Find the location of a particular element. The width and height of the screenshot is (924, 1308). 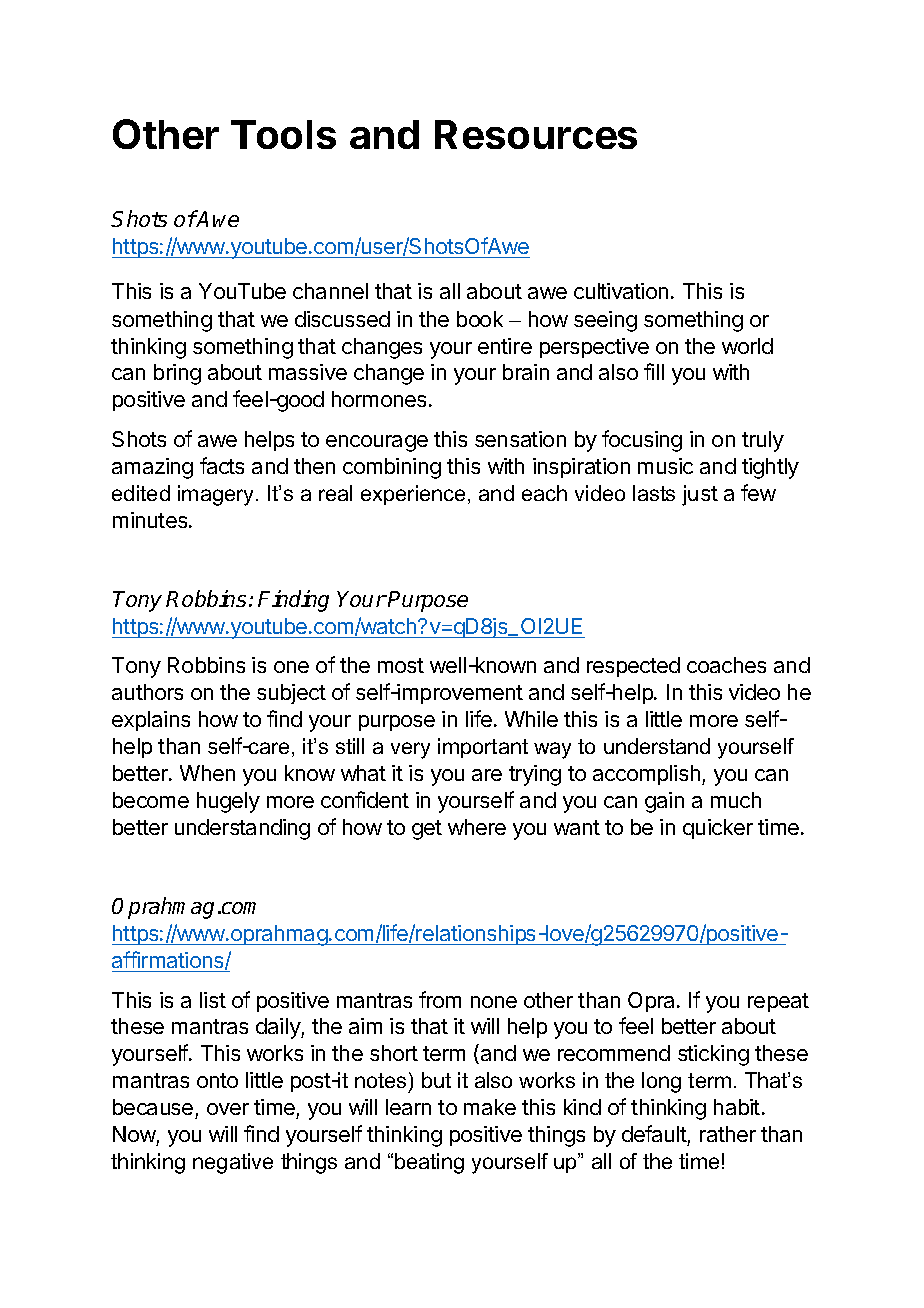

just is located at coordinates (700, 495).
